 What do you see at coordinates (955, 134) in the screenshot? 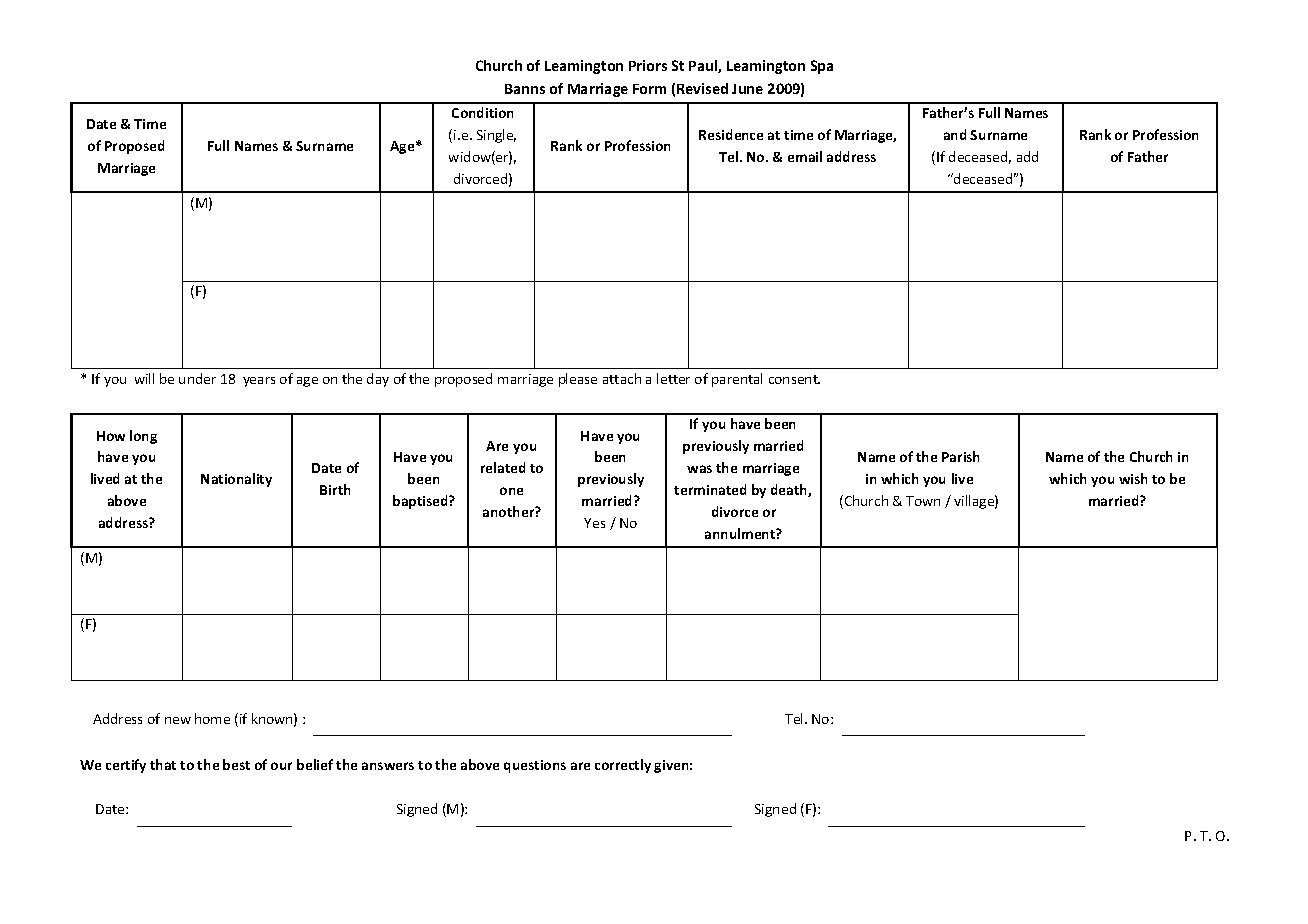
I see `and` at bounding box center [955, 134].
